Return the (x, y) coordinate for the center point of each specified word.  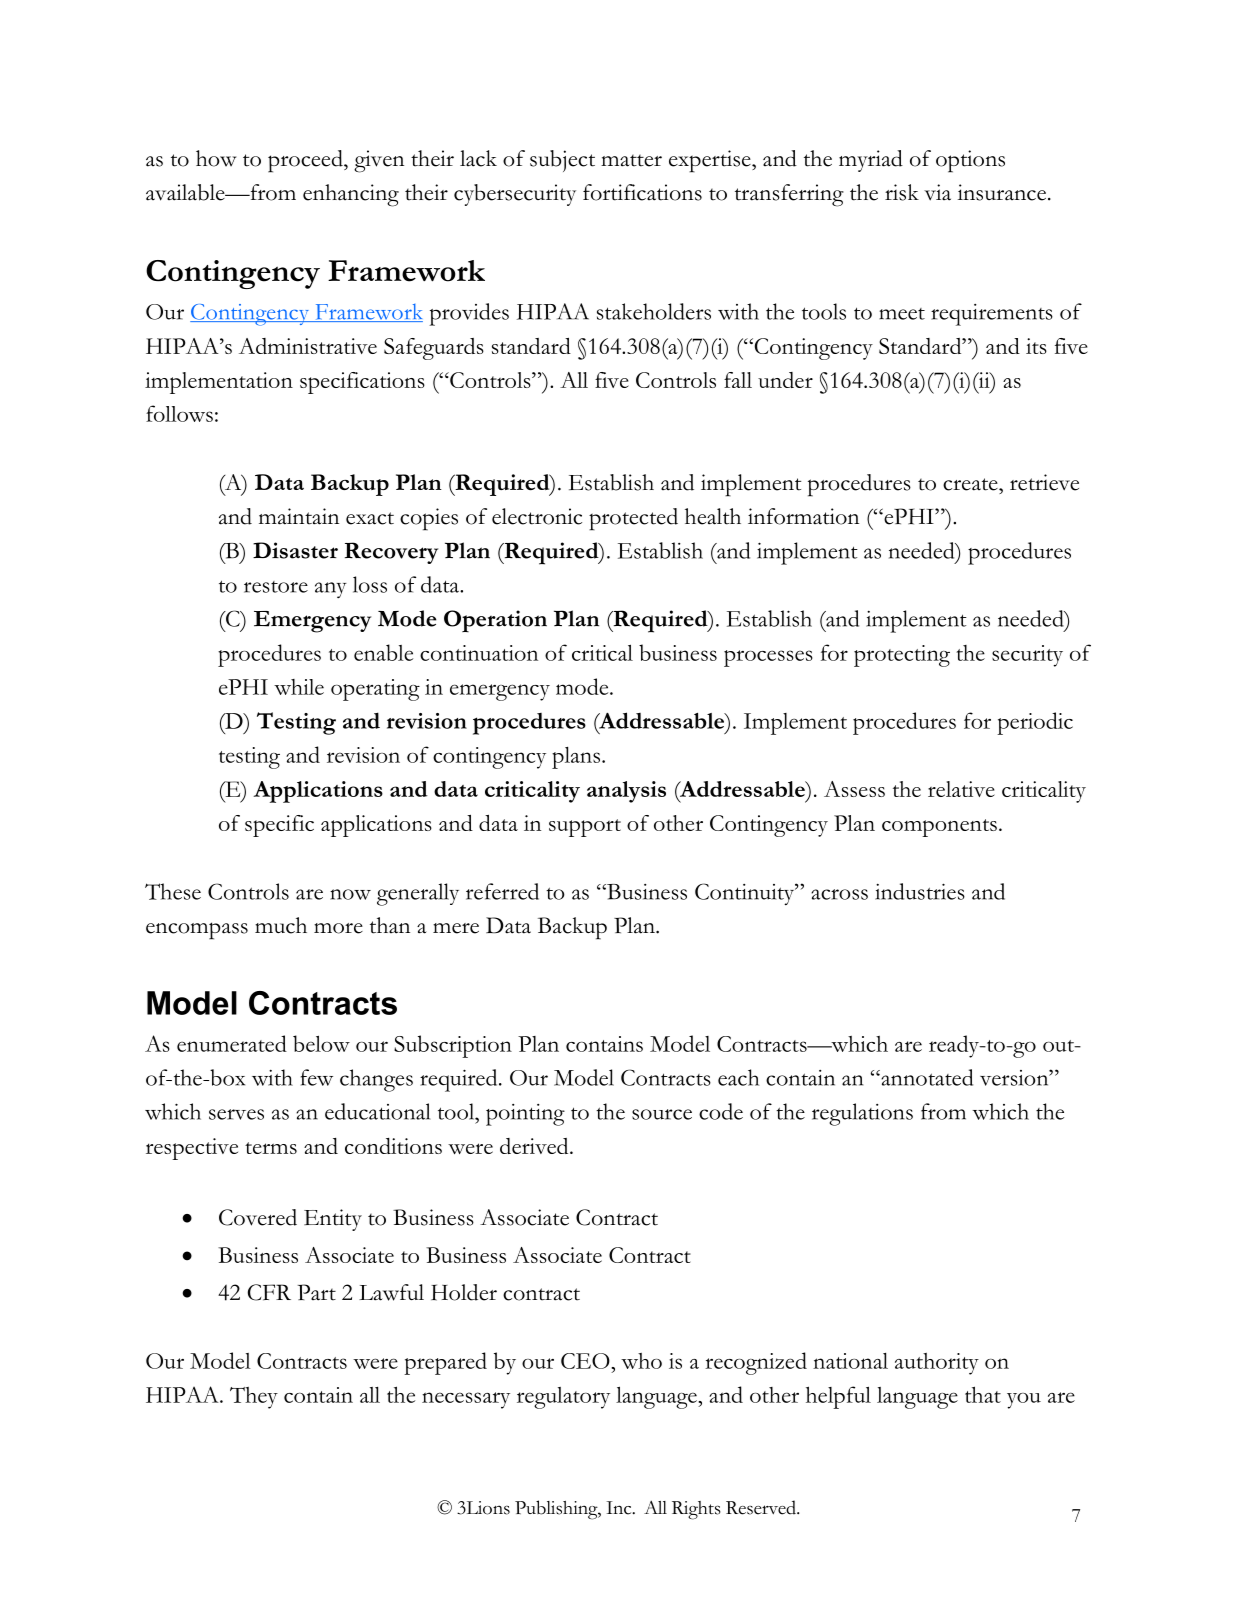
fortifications (642, 192)
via (937, 192)
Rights (696, 1510)
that (983, 1394)
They (254, 1398)
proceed (306, 161)
